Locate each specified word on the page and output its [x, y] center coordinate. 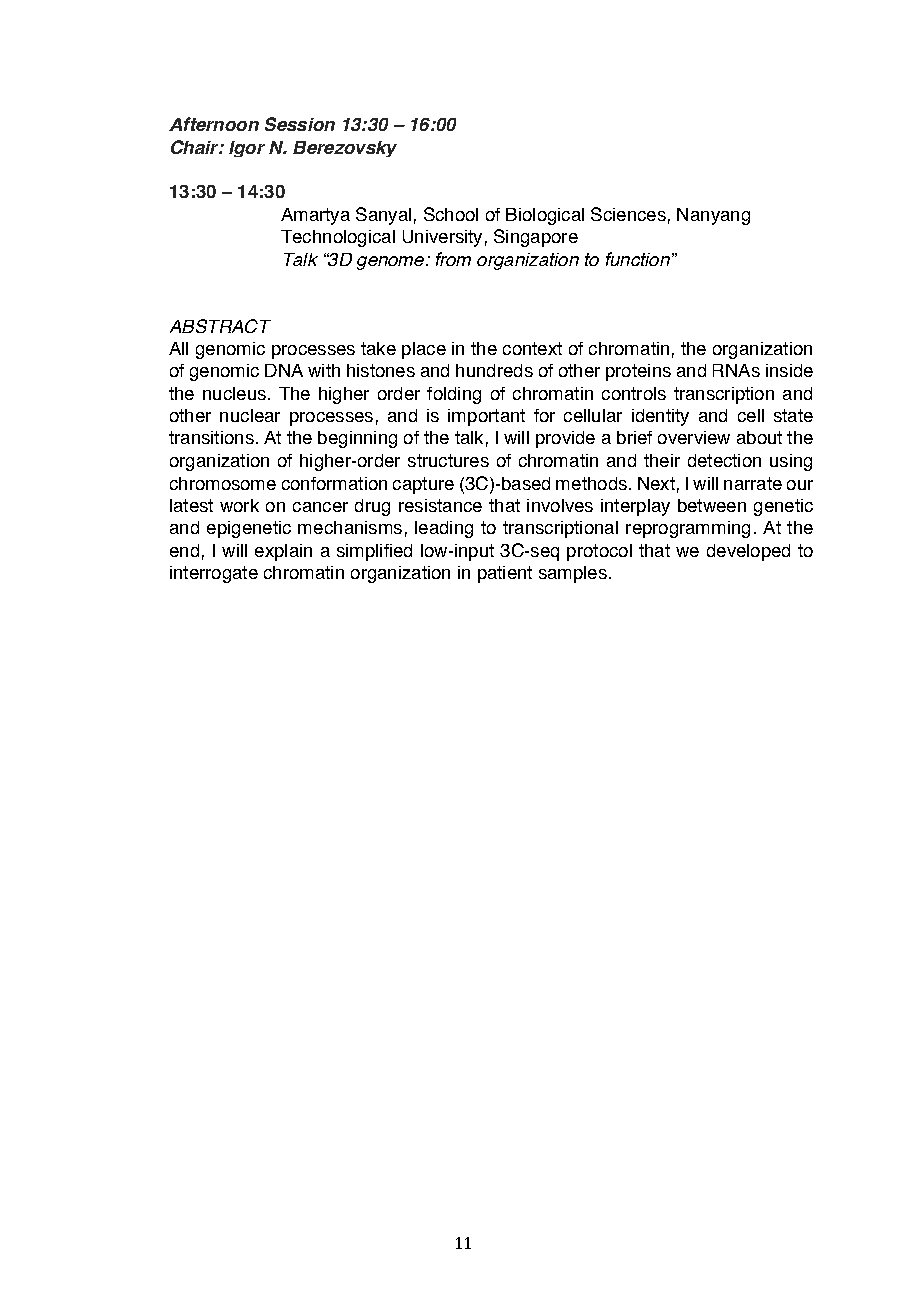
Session [300, 124]
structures [448, 460]
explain [283, 552]
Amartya [315, 216]
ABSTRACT [220, 326]
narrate [753, 483]
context [532, 348]
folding [454, 395]
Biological [545, 216]
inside [789, 370]
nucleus [234, 393]
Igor [247, 149]
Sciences [628, 214]
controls [634, 393]
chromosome [223, 483]
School [451, 214]
